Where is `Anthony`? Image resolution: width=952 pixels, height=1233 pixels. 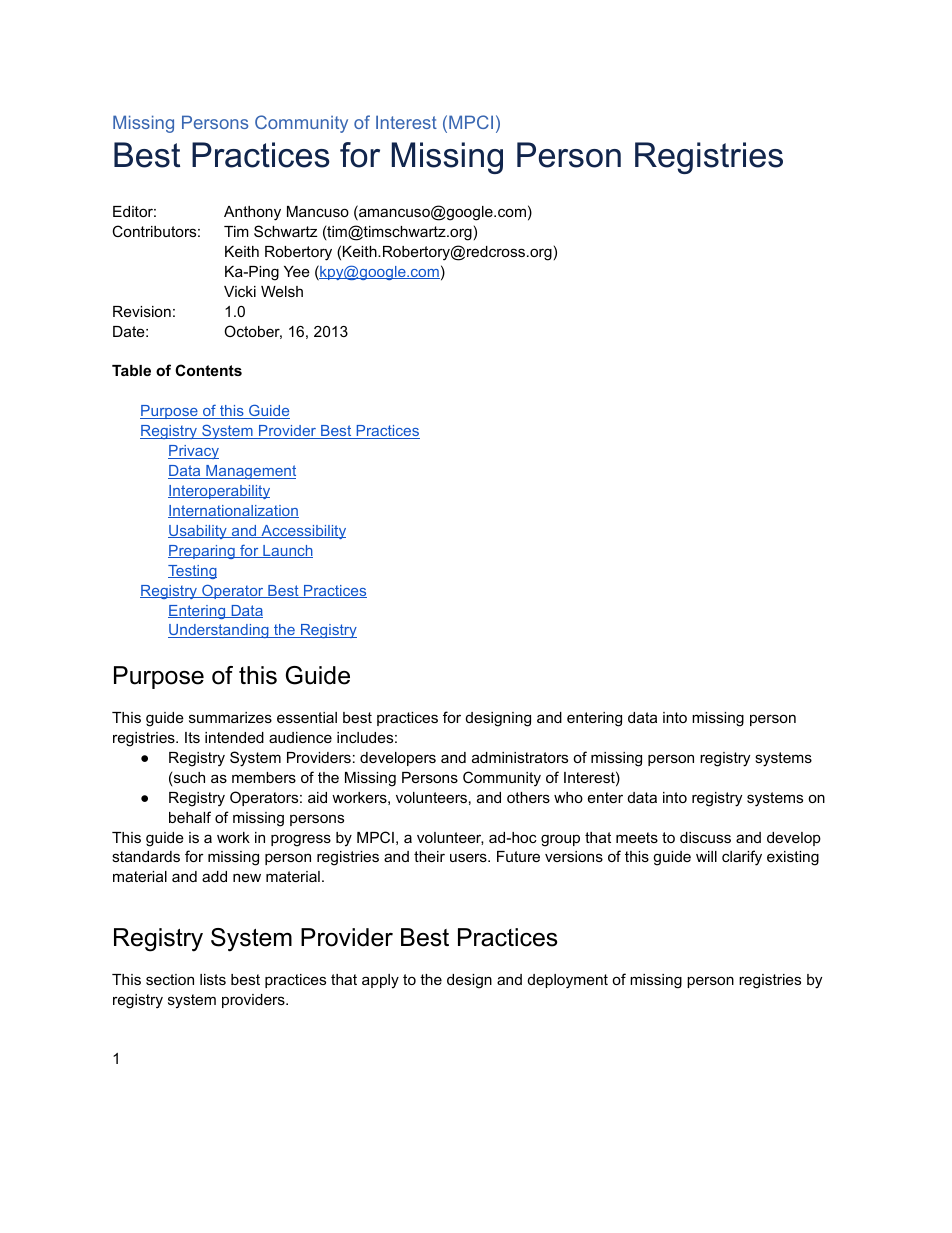 Anthony is located at coordinates (252, 213).
